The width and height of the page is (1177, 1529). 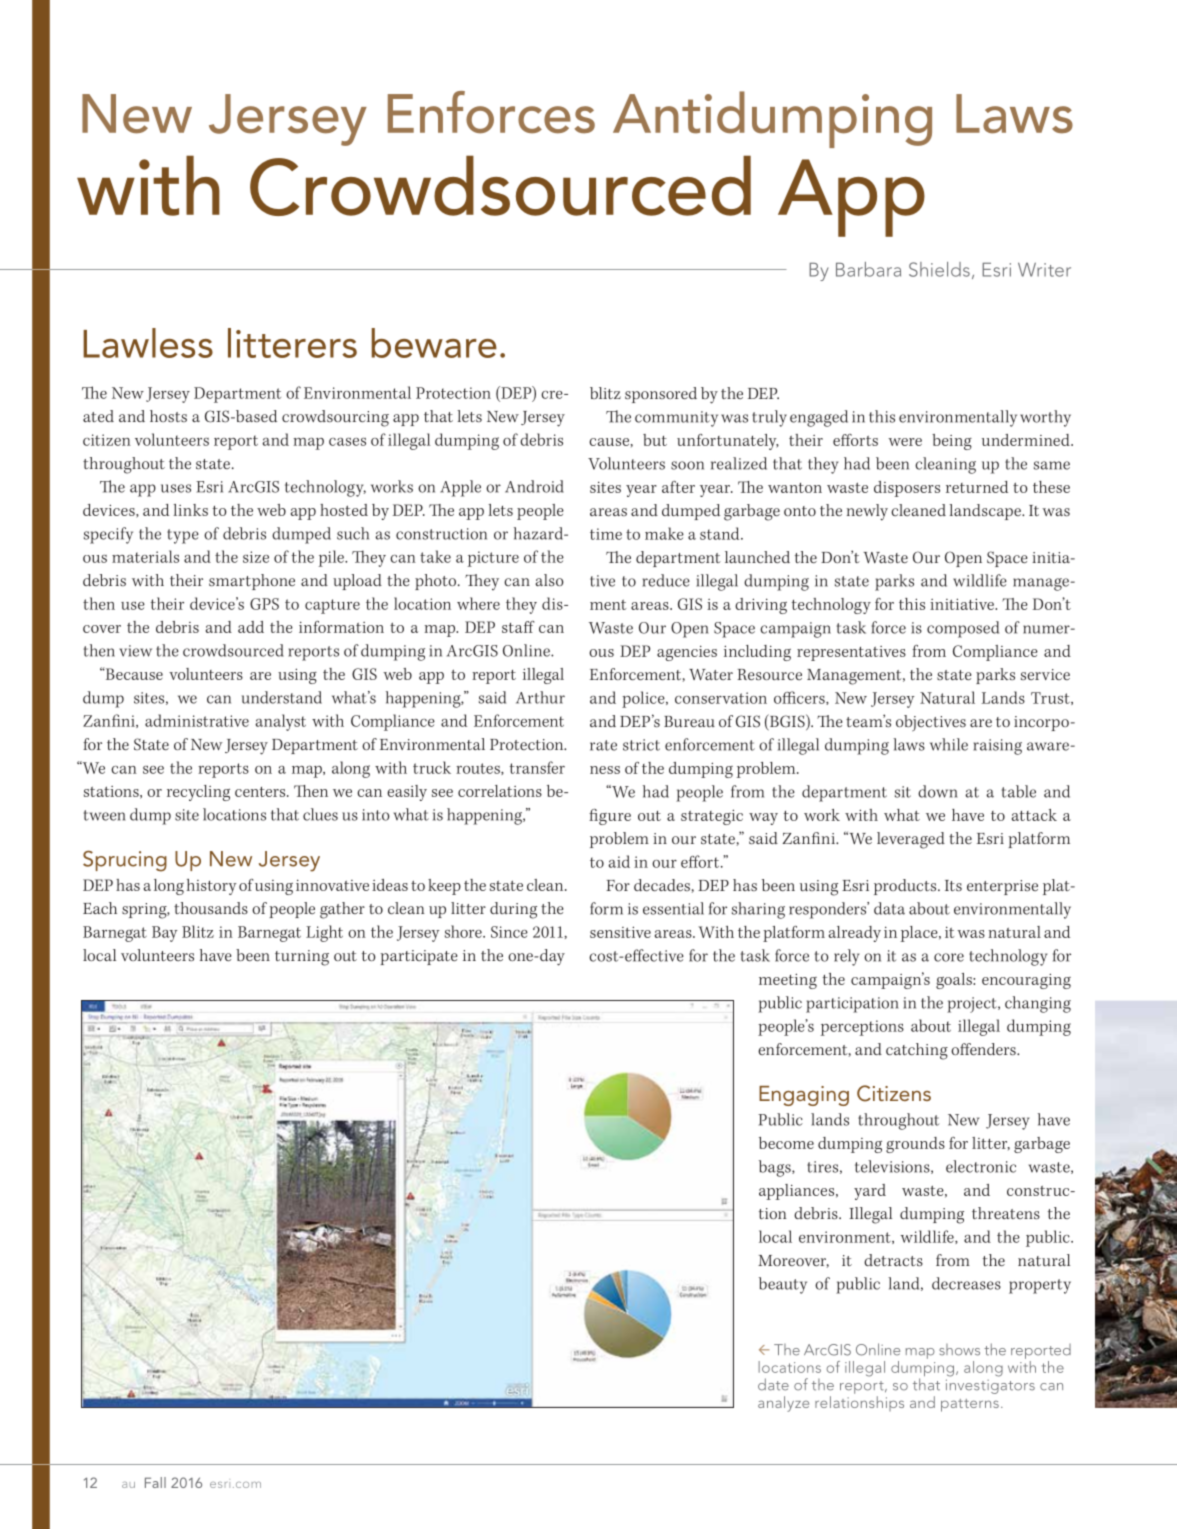 I want to click on Since, so click(x=509, y=932).
